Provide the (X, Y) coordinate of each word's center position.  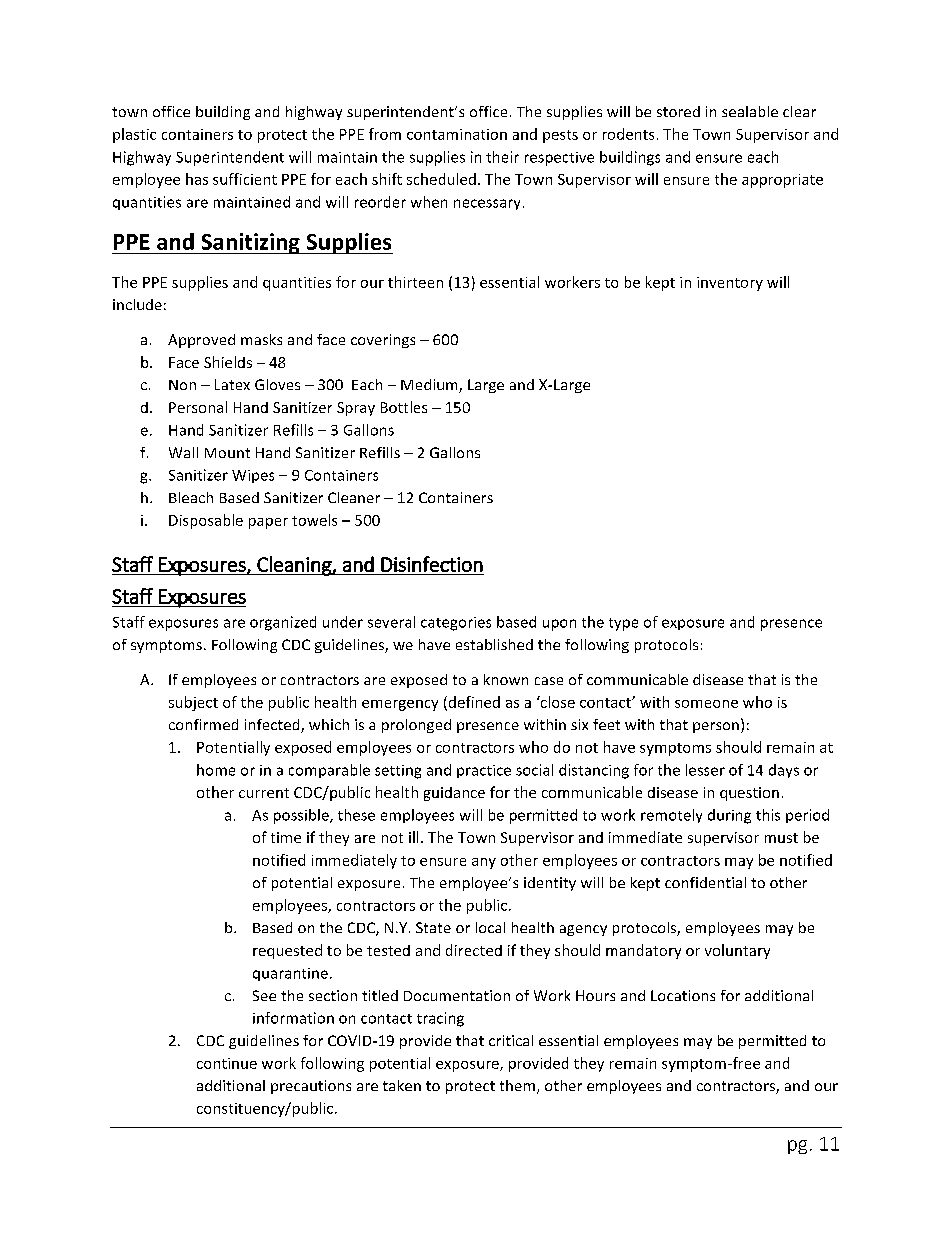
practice (484, 771)
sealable (750, 111)
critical (511, 1040)
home (216, 770)
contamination (457, 134)
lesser (705, 770)
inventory (730, 284)
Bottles (404, 407)
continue (227, 1063)
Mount (227, 453)
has (197, 179)
